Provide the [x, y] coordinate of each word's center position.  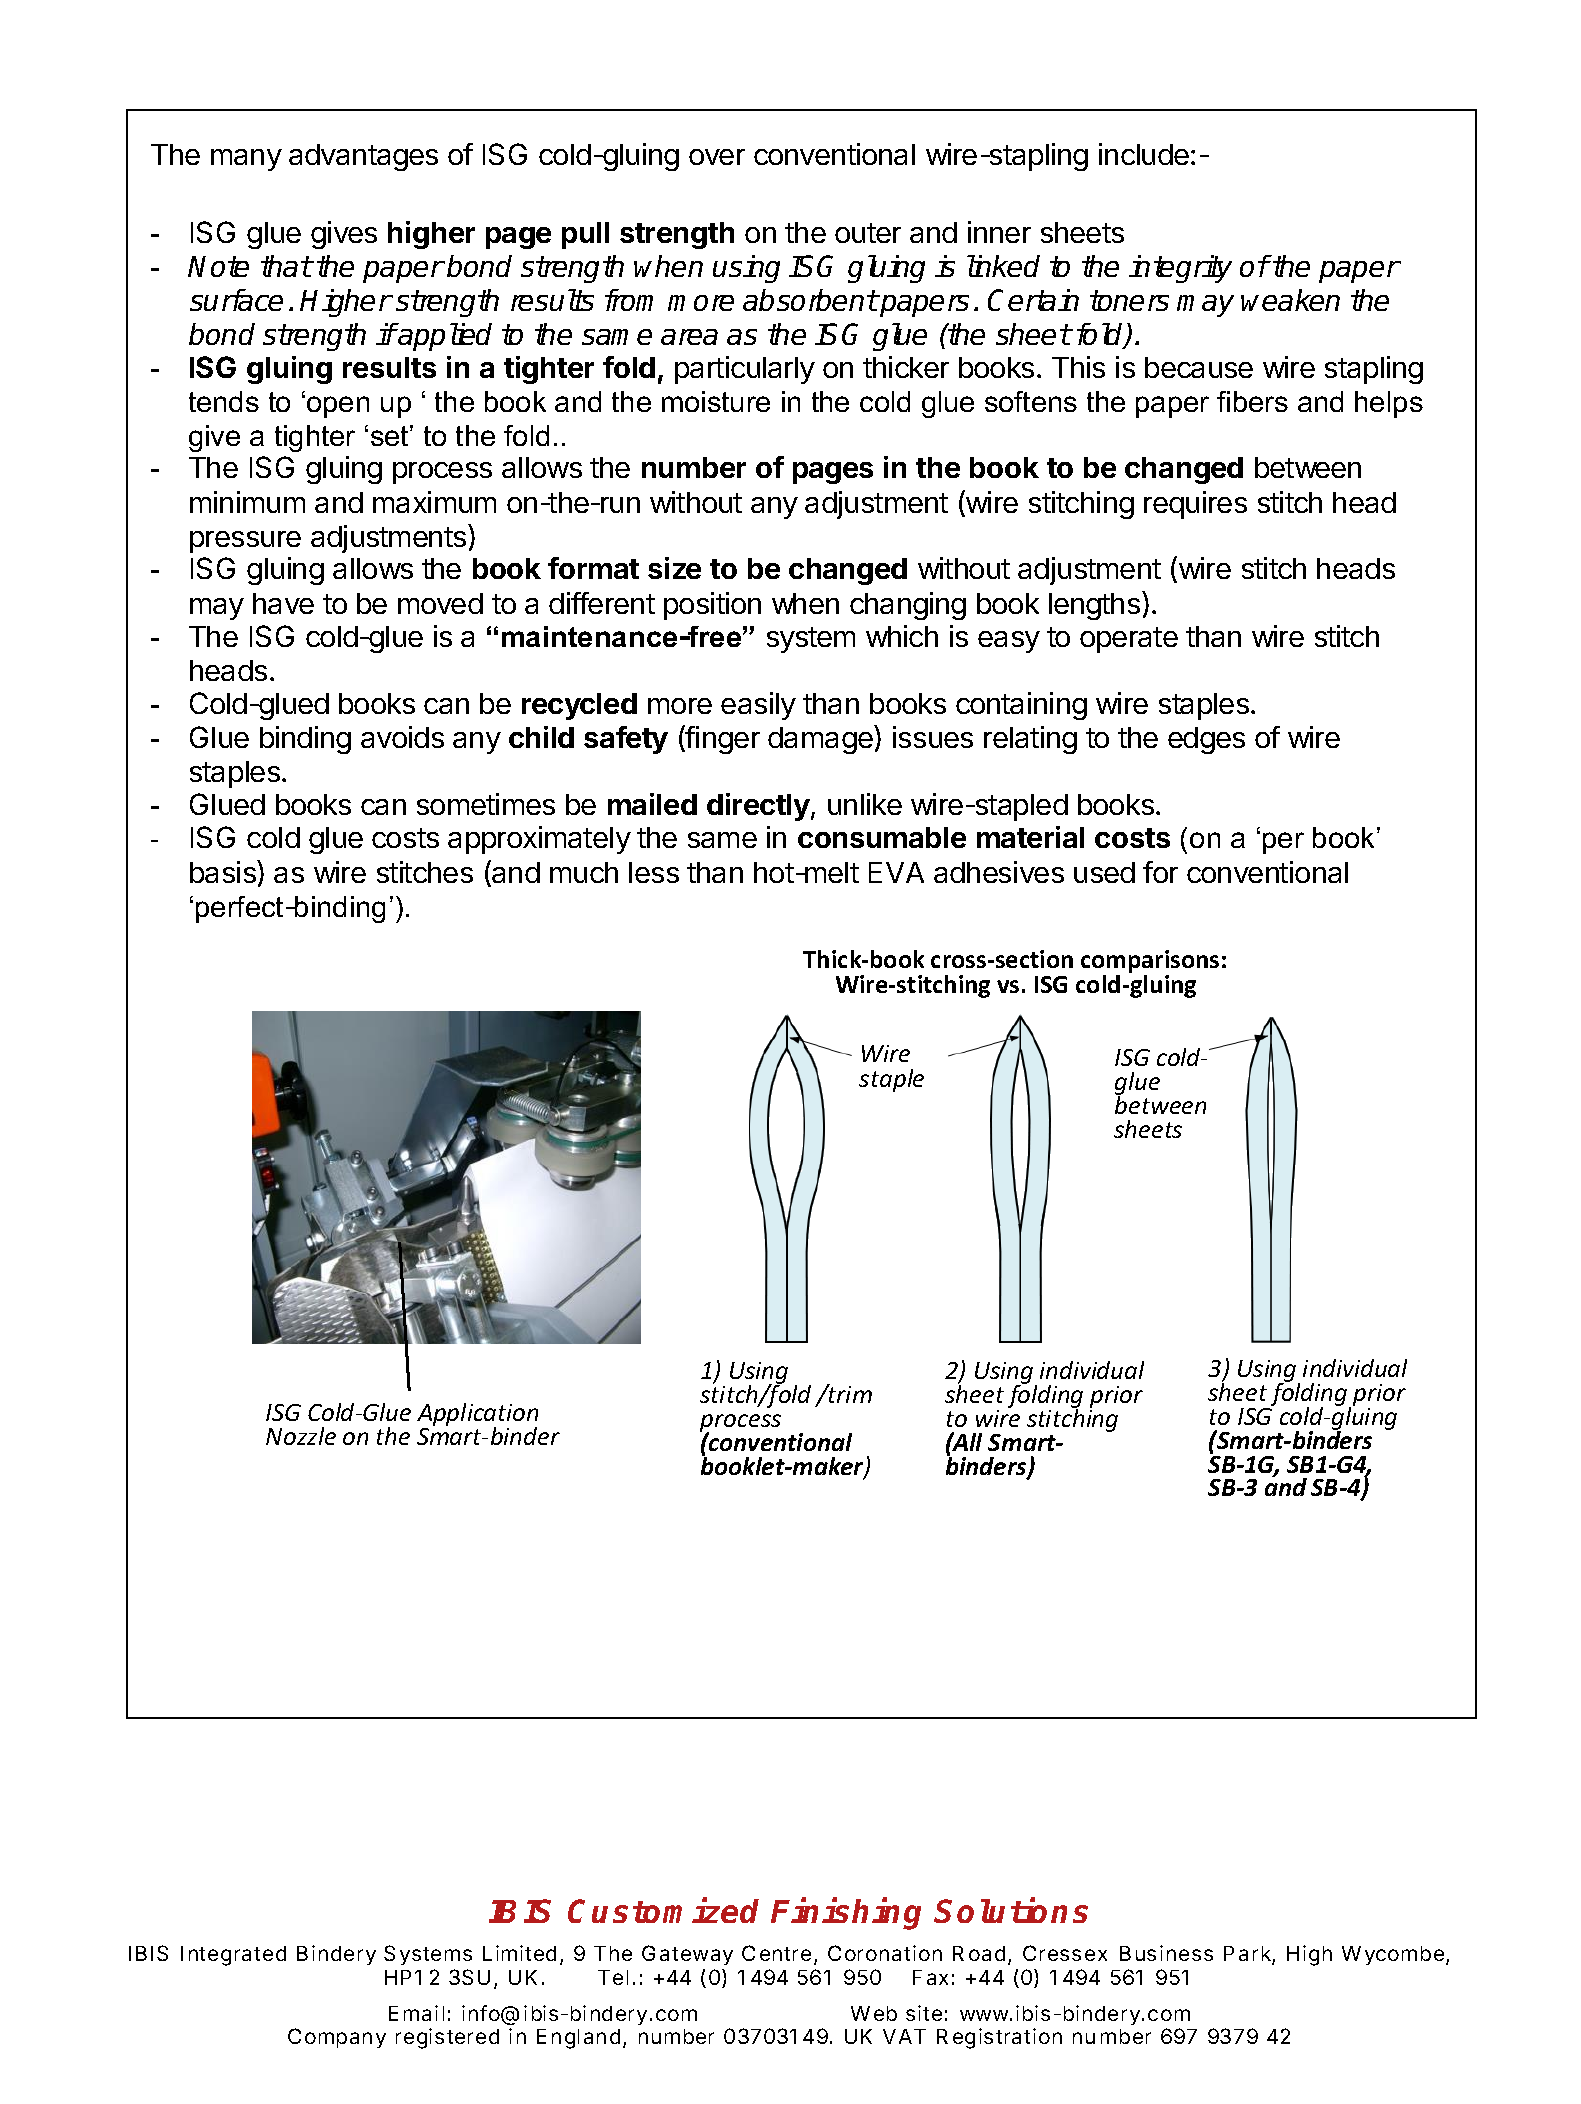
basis [224, 871]
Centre [776, 1953]
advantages [363, 157]
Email [416, 2013]
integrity [1180, 269]
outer [868, 233]
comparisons [1150, 963]
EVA [896, 872]
